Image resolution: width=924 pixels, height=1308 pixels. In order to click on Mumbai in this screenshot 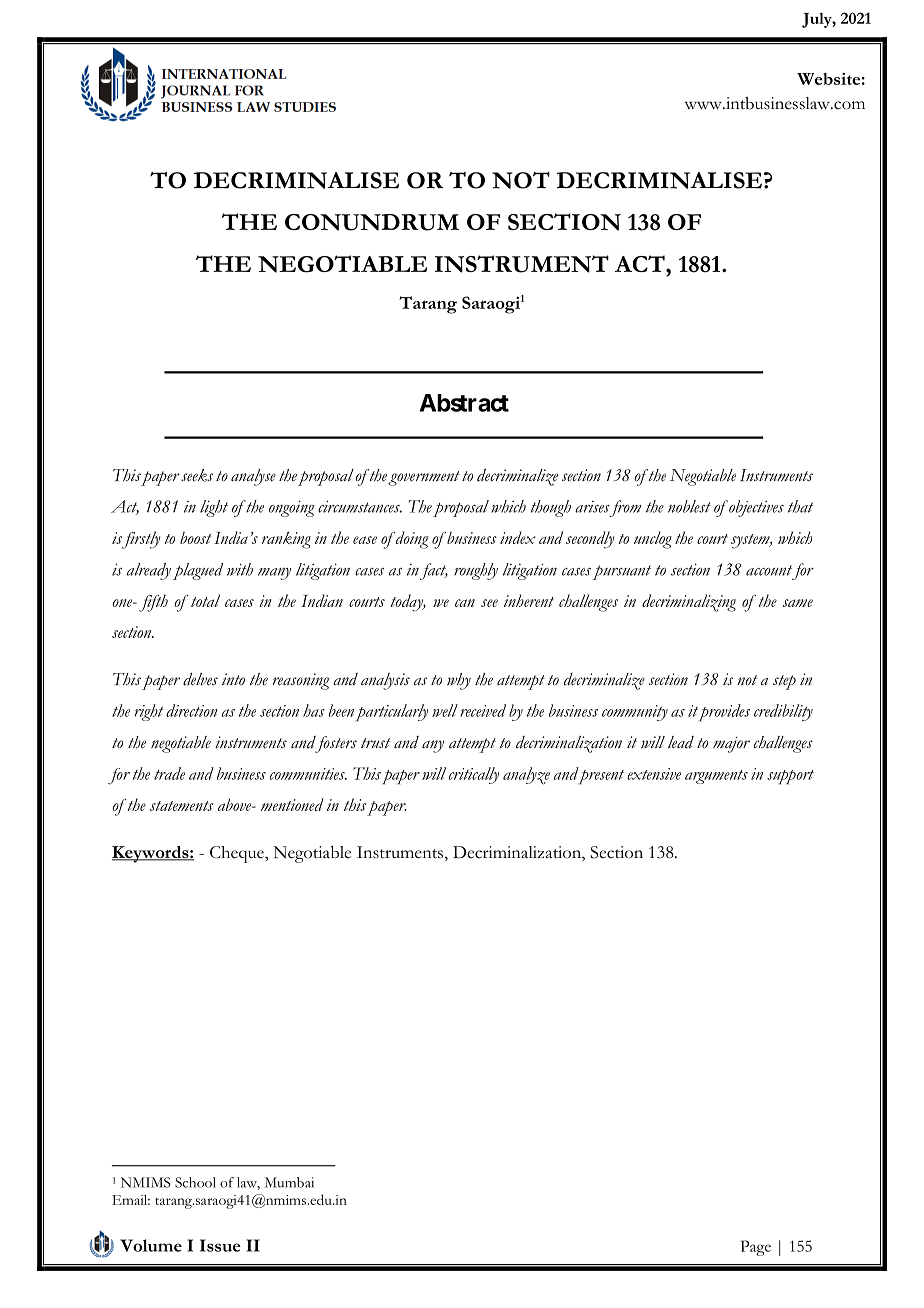, I will do `click(289, 1182)`.
